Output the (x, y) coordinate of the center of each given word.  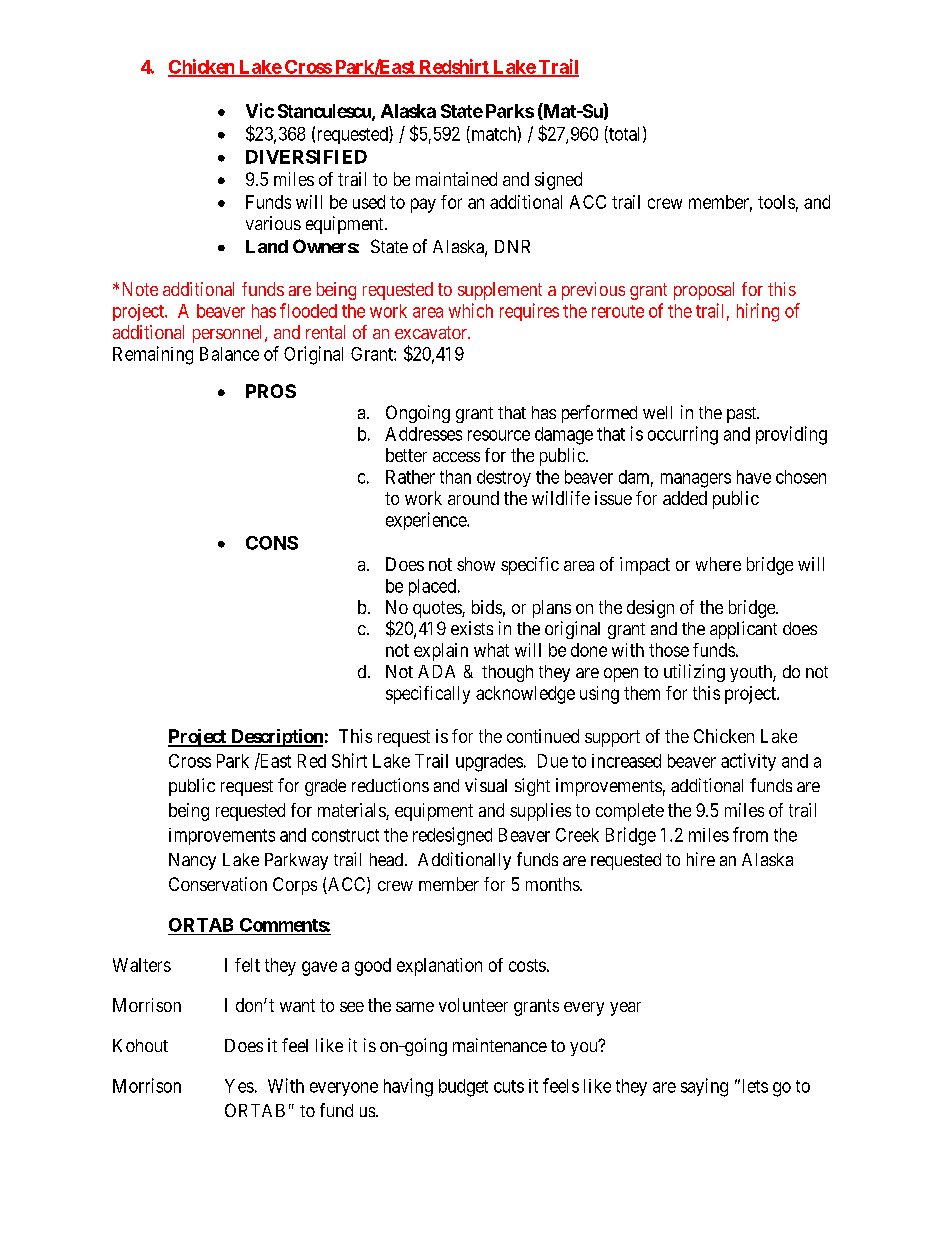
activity (748, 762)
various (273, 223)
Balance (229, 354)
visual (486, 785)
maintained (456, 179)
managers (696, 480)
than (455, 477)
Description (276, 738)
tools (776, 202)
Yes (239, 1086)
